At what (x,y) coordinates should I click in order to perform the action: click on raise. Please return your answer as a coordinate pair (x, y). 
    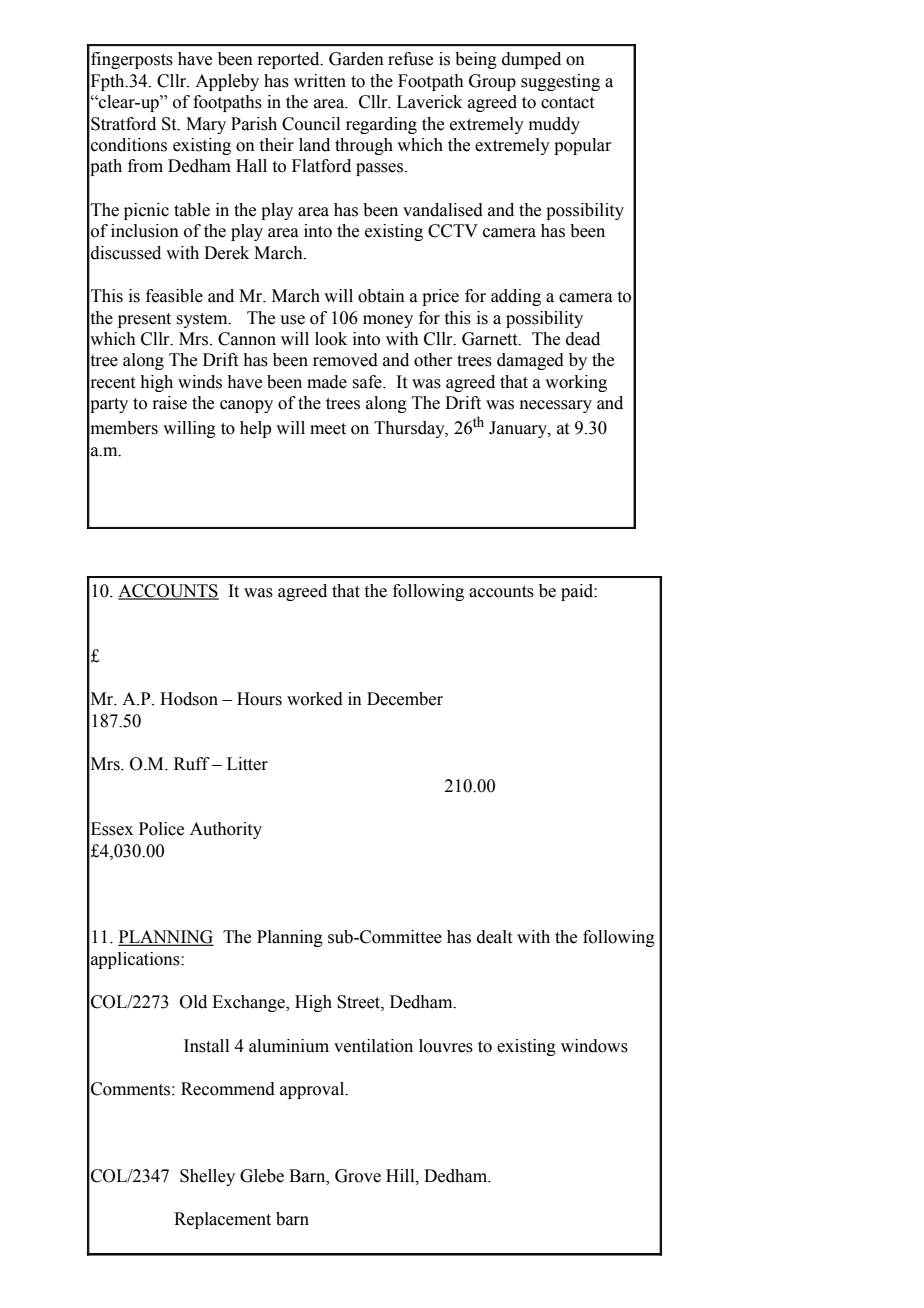
    Looking at the image, I should click on (169, 403).
